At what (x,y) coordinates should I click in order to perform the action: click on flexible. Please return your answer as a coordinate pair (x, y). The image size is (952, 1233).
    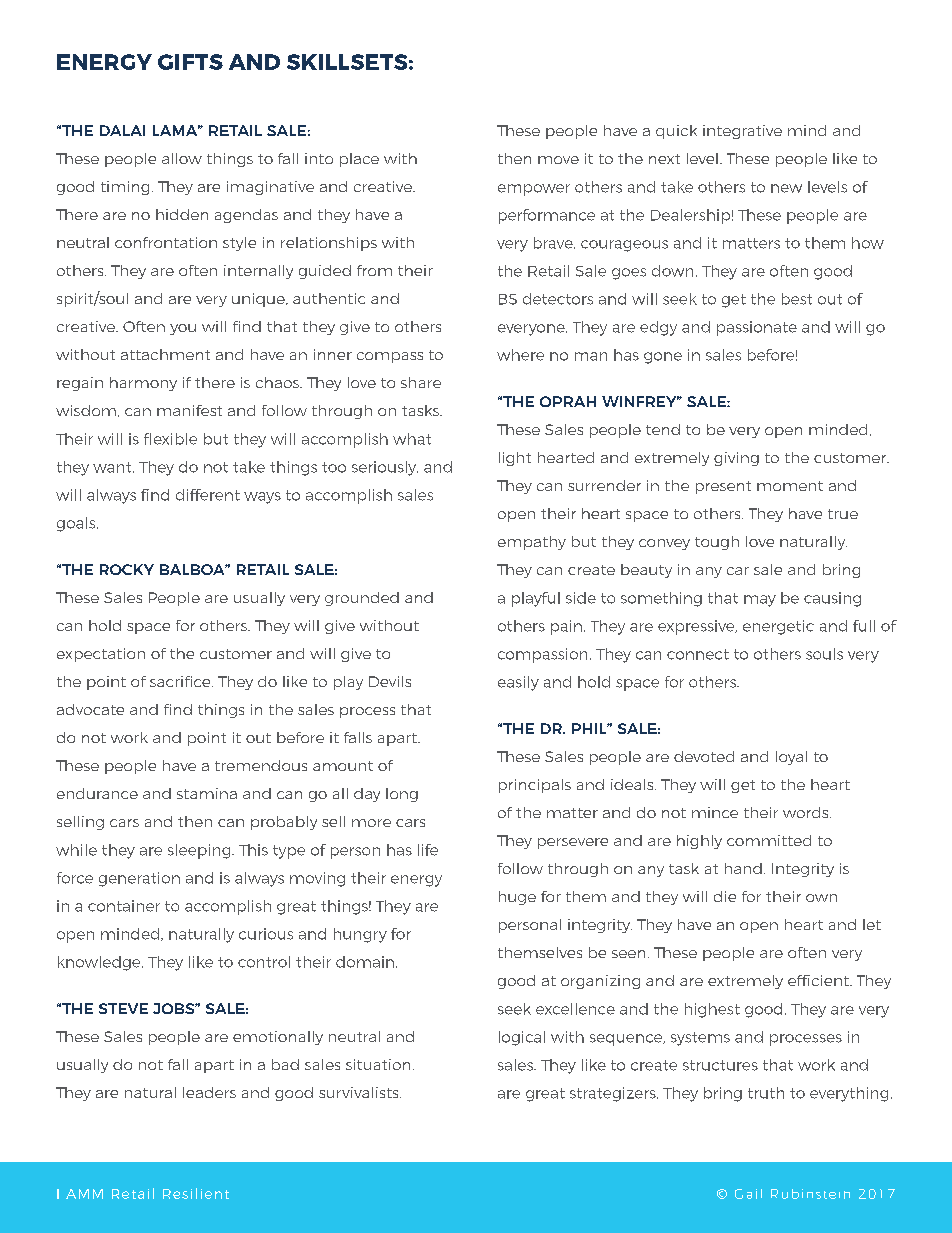
    Looking at the image, I should click on (170, 439).
